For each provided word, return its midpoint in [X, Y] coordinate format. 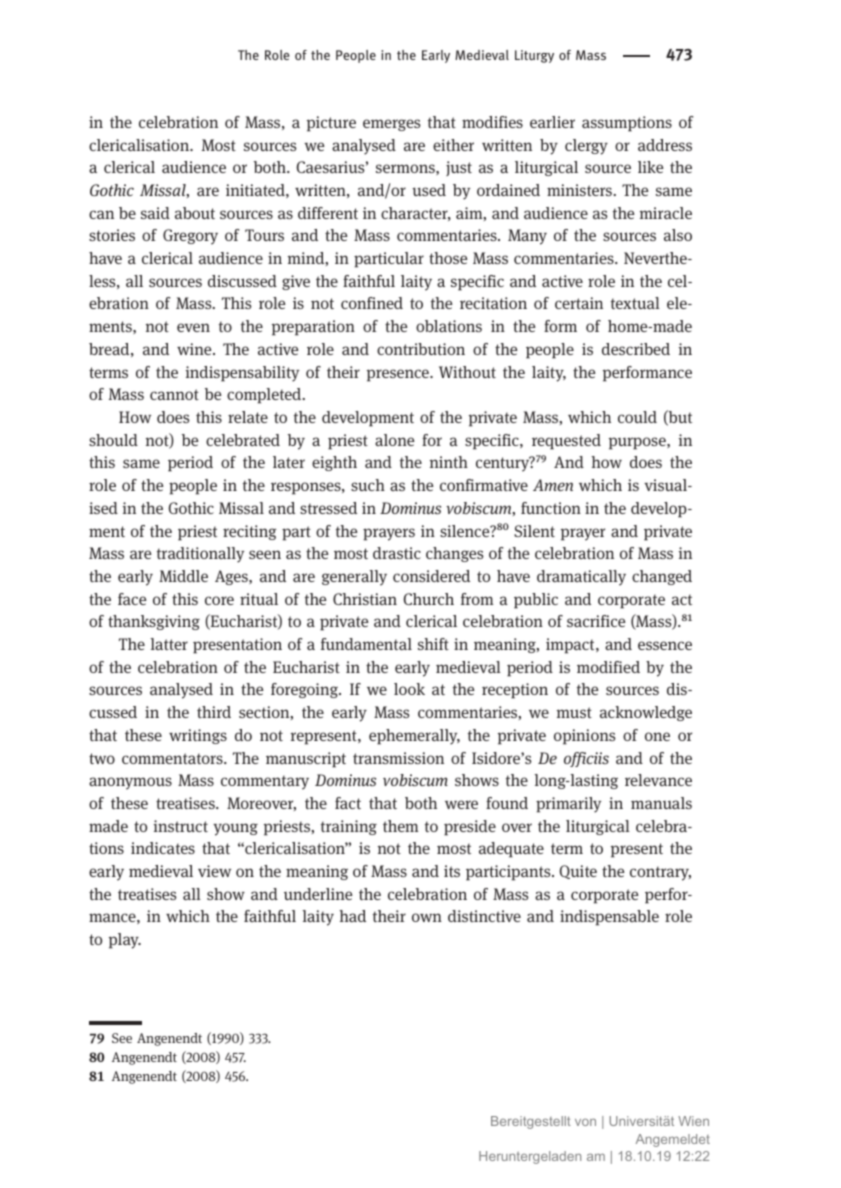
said [155, 213]
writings [198, 736]
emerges [391, 125]
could [637, 417]
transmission [398, 758]
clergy [586, 147]
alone [394, 440]
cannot [174, 394]
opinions [584, 737]
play [125, 941]
